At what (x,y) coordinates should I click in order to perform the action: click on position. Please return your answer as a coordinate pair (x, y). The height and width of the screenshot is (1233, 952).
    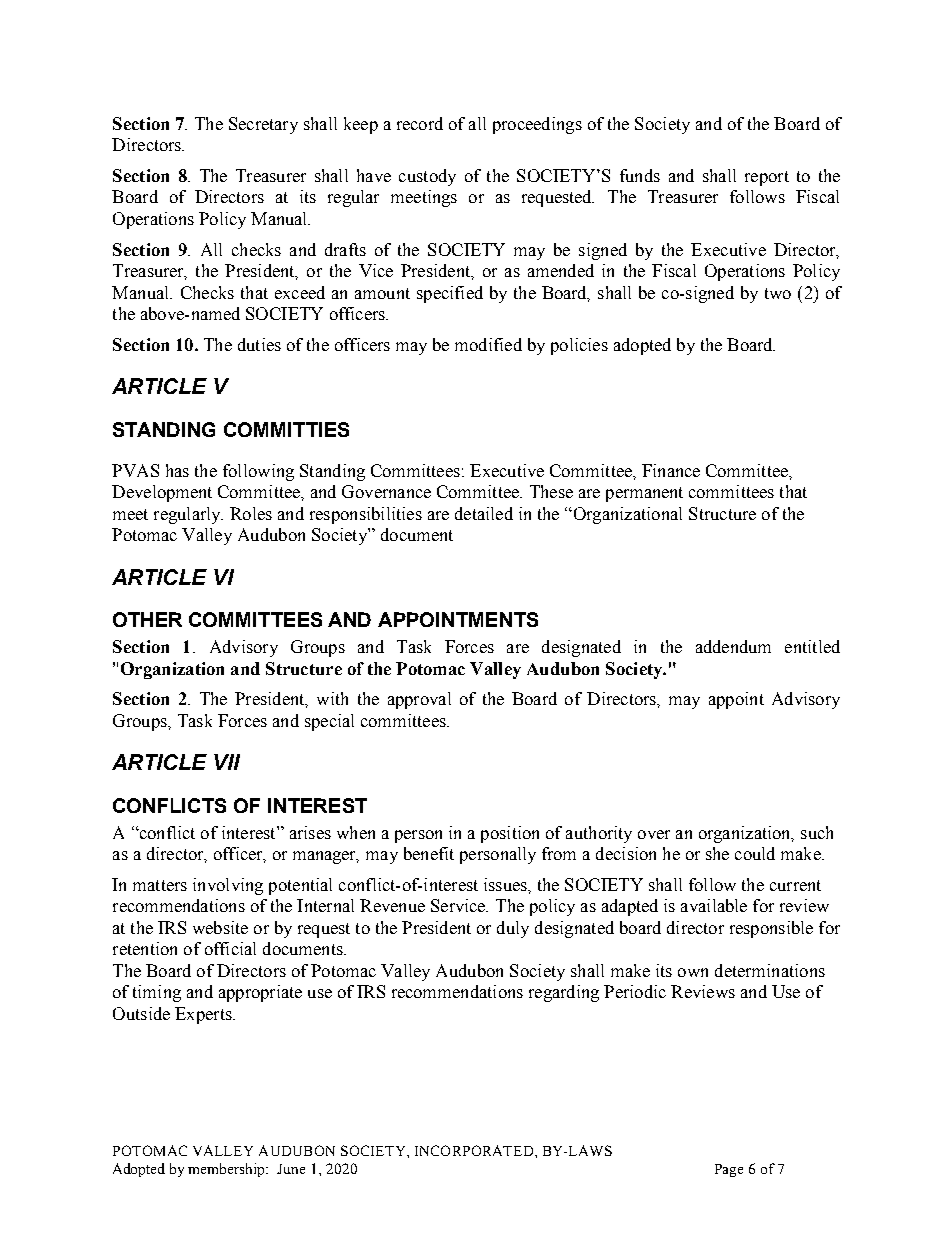
    Looking at the image, I should click on (510, 834).
